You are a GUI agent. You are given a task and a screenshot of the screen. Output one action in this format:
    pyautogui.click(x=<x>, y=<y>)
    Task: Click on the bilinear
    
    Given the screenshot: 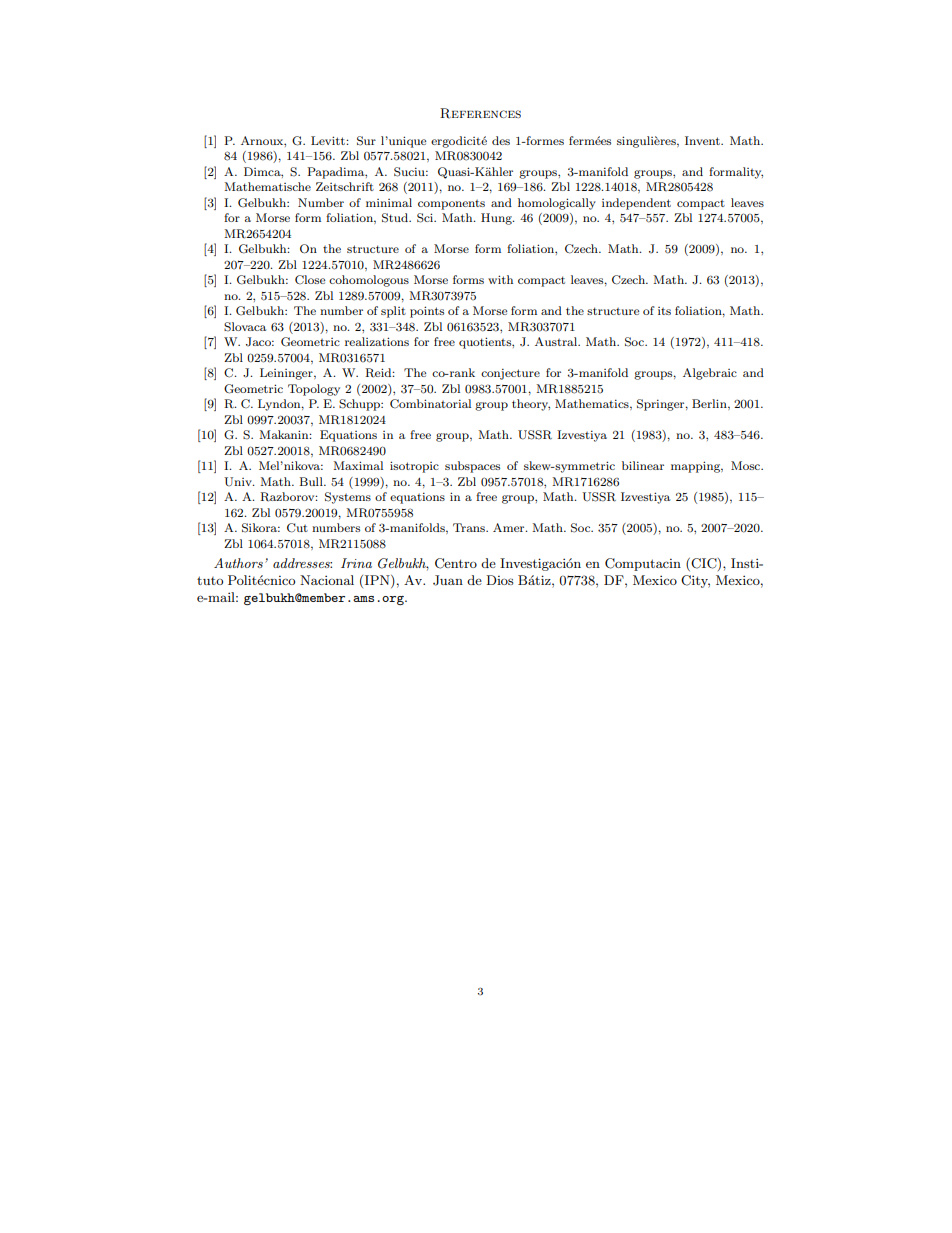 What is the action you would take?
    pyautogui.click(x=643, y=465)
